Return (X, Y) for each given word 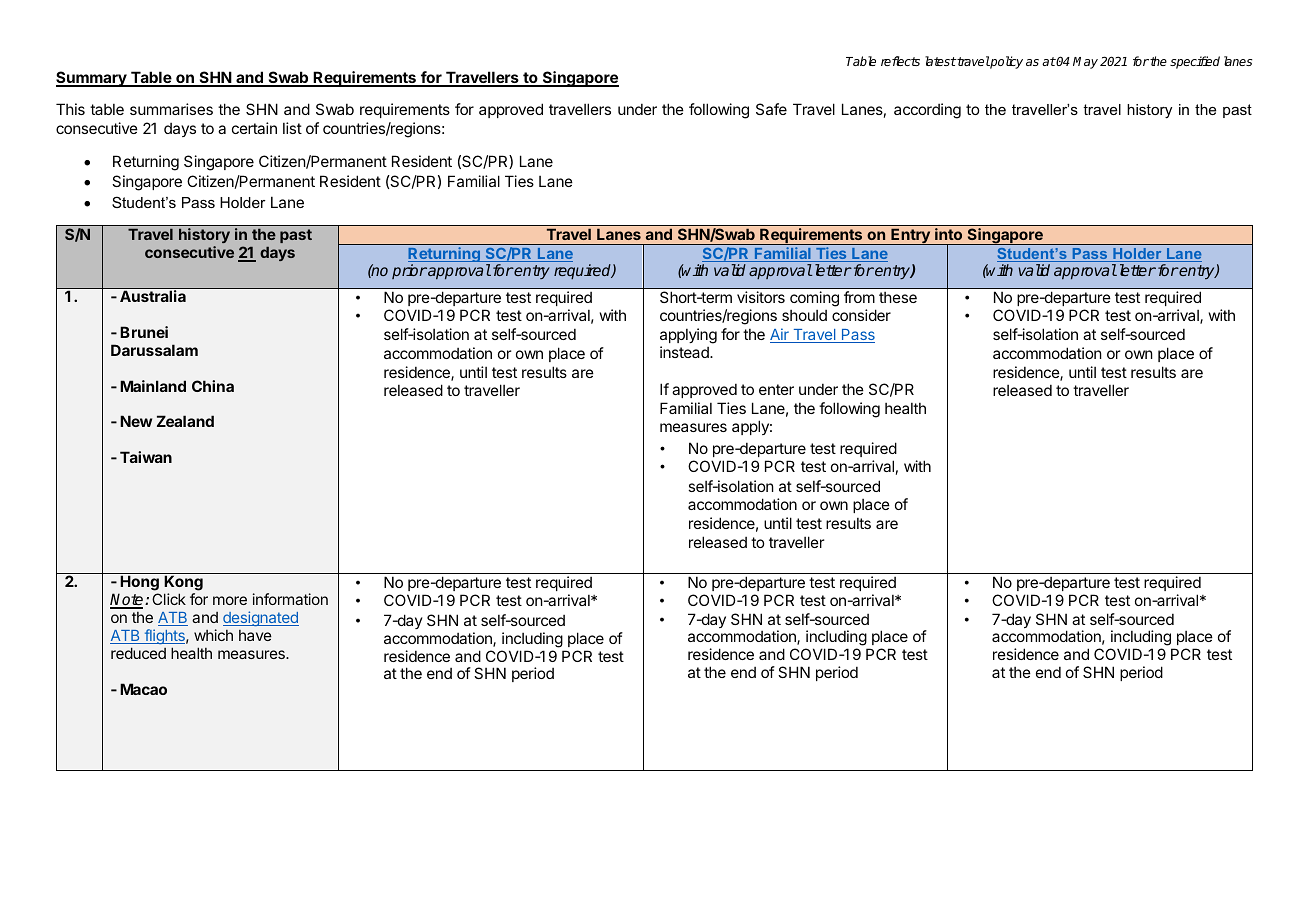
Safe (771, 109)
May (1085, 63)
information (290, 599)
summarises (171, 109)
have (255, 635)
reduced (138, 653)
